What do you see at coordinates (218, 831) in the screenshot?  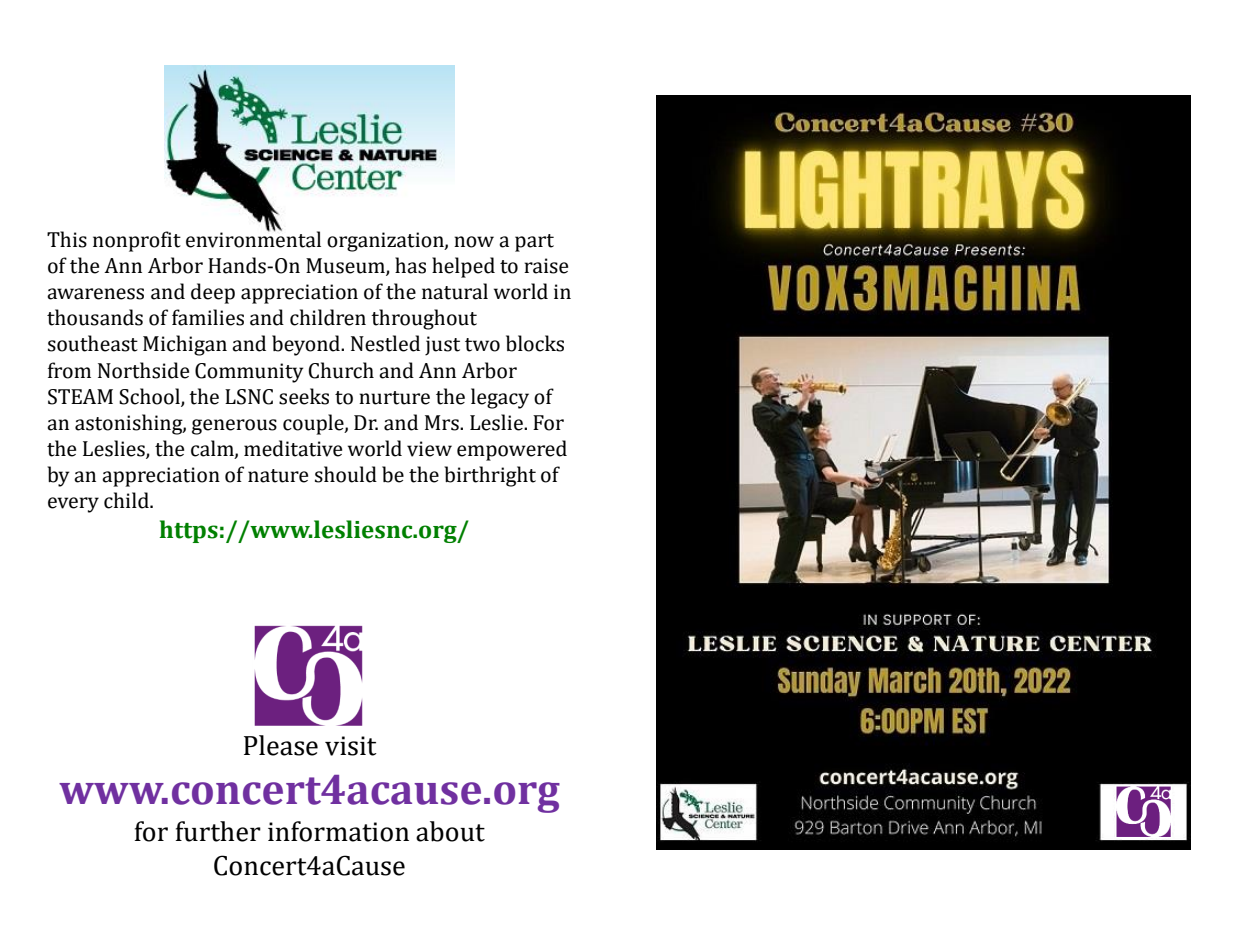 I see `further` at bounding box center [218, 831].
